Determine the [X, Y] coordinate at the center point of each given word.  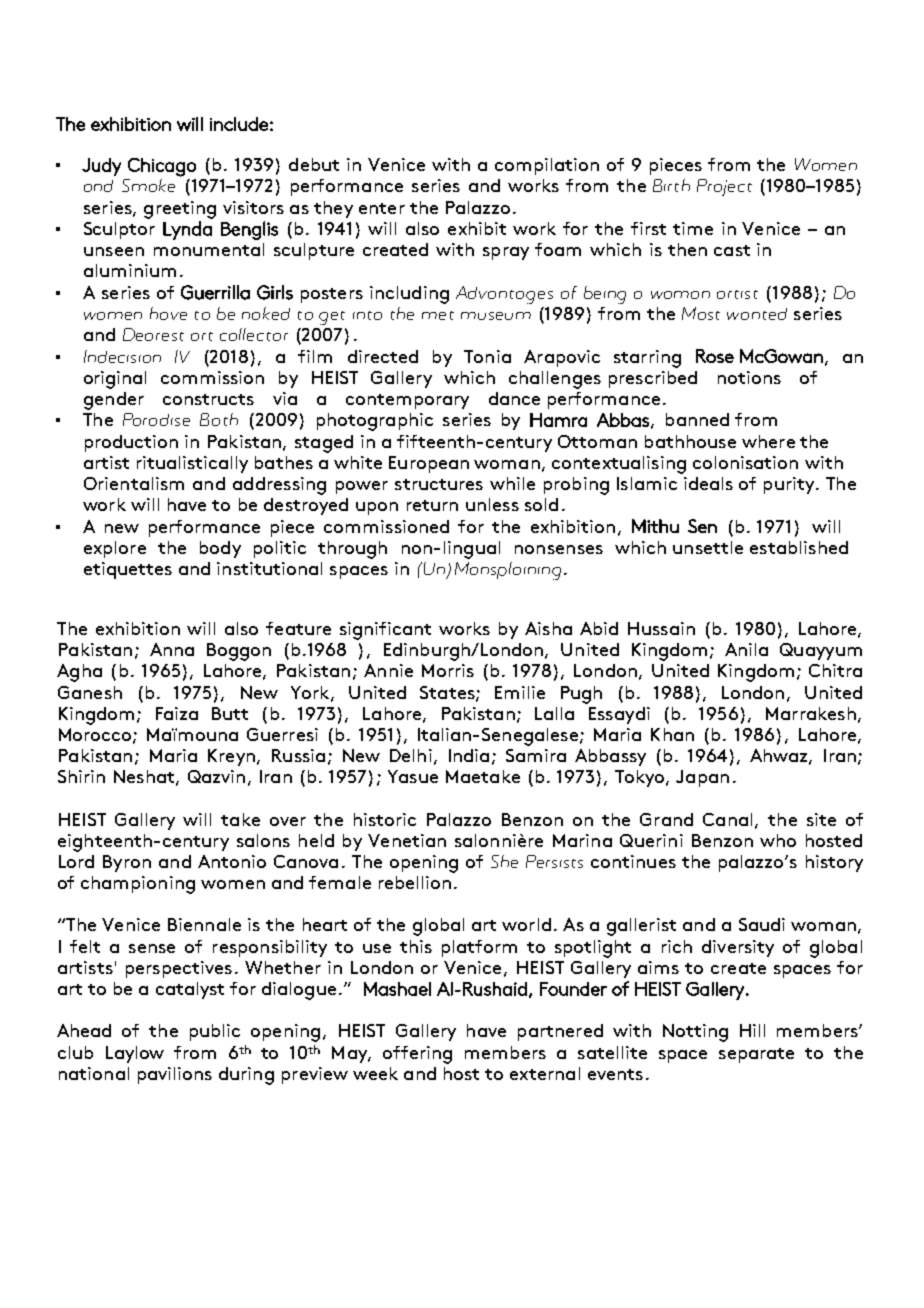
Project [724, 187]
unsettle [708, 547]
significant [385, 631]
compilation [547, 166]
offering [417, 1055]
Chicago [162, 167]
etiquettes [128, 570]
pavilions [175, 1075]
